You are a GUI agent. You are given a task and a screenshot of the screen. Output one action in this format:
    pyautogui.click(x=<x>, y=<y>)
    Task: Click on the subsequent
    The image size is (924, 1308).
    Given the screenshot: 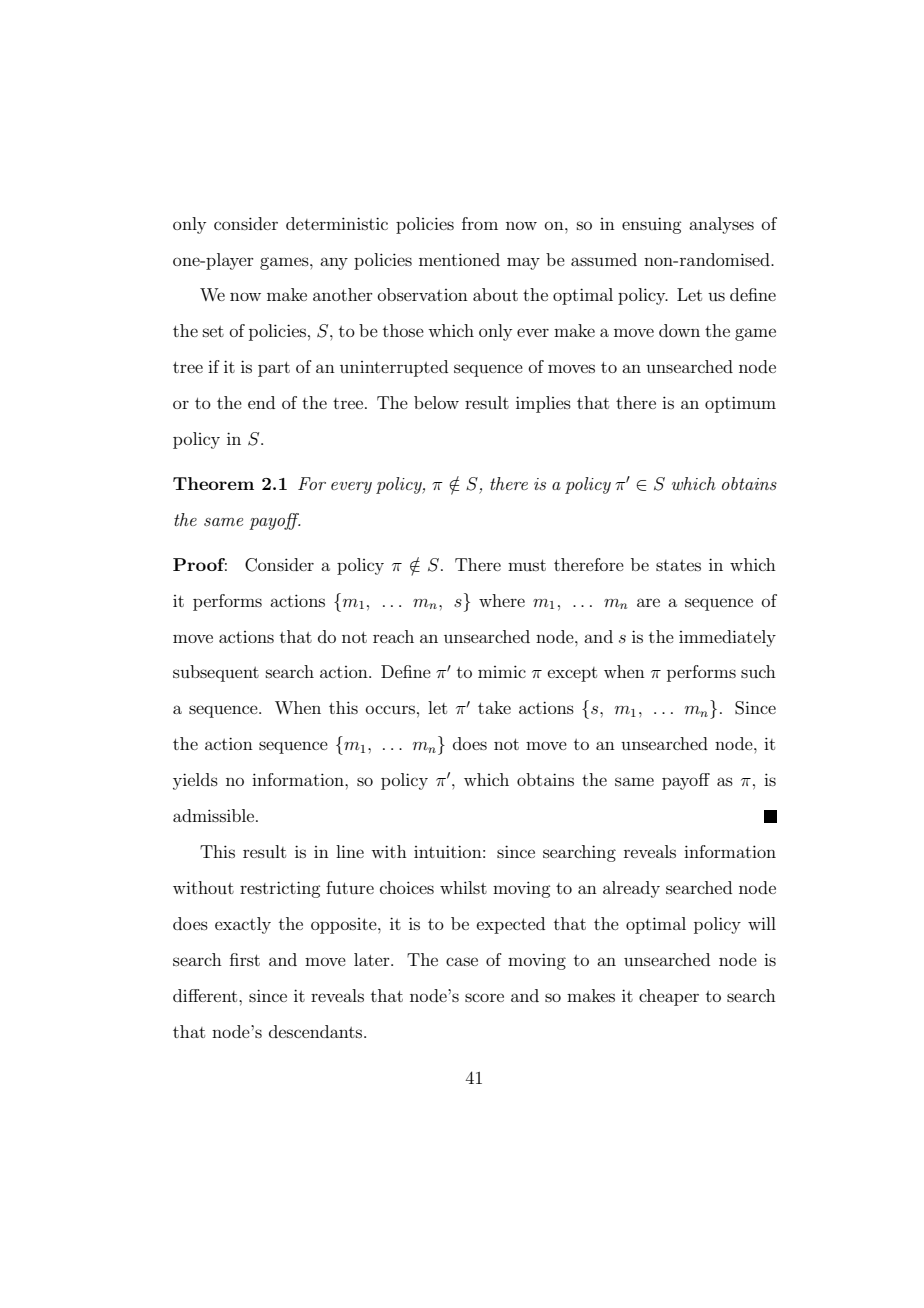 What is the action you would take?
    pyautogui.click(x=216, y=673)
